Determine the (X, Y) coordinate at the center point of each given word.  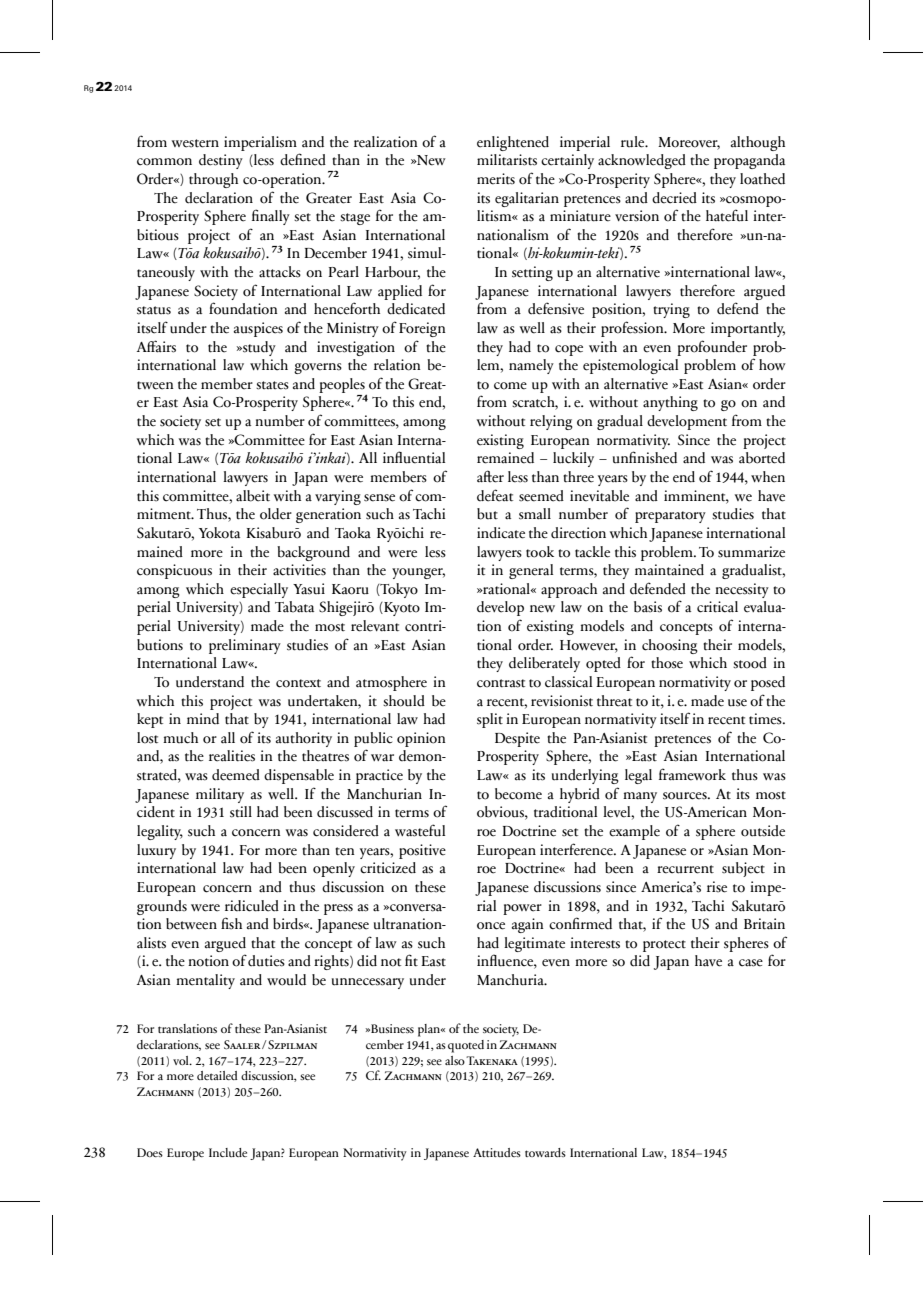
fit (411, 960)
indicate (501, 533)
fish (231, 923)
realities (232, 756)
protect (664, 946)
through (213, 180)
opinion (421, 739)
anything (670, 403)
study (258, 348)
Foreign (422, 329)
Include (228, 1152)
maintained (669, 570)
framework (692, 774)
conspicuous (174, 571)
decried (674, 198)
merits (496, 179)
